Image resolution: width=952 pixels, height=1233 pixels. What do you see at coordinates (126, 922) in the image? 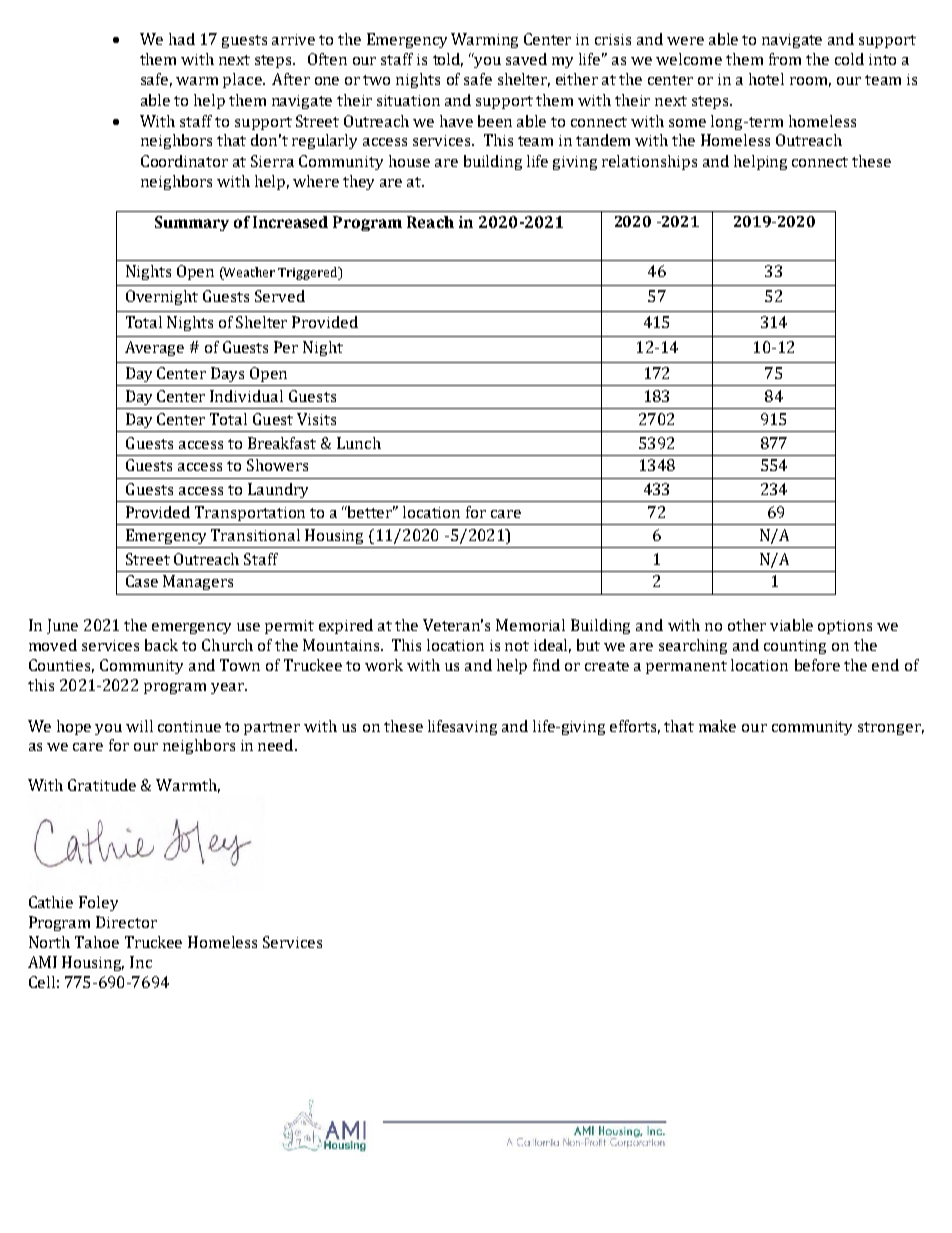
I see `Director` at bounding box center [126, 922].
